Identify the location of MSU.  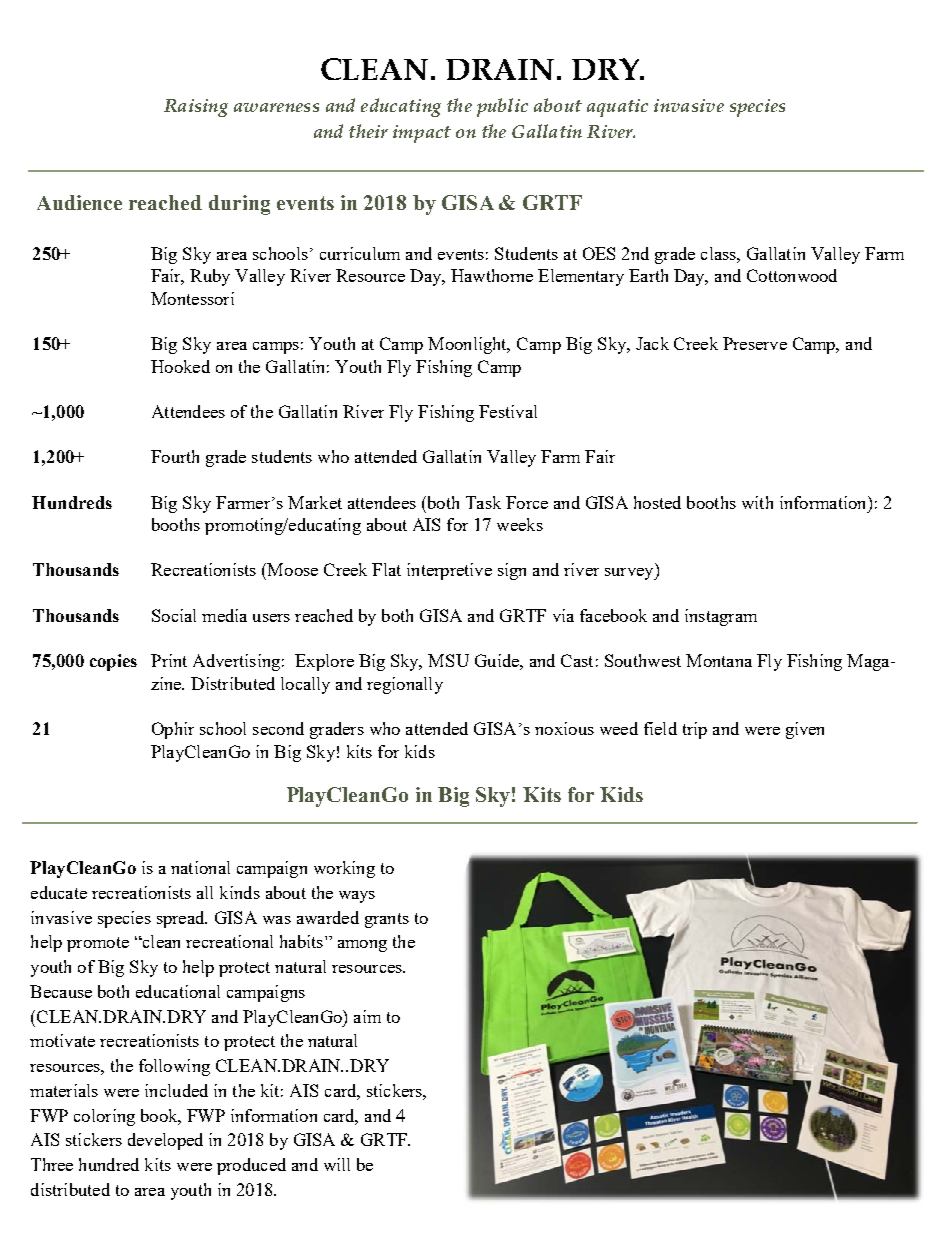
(448, 660).
